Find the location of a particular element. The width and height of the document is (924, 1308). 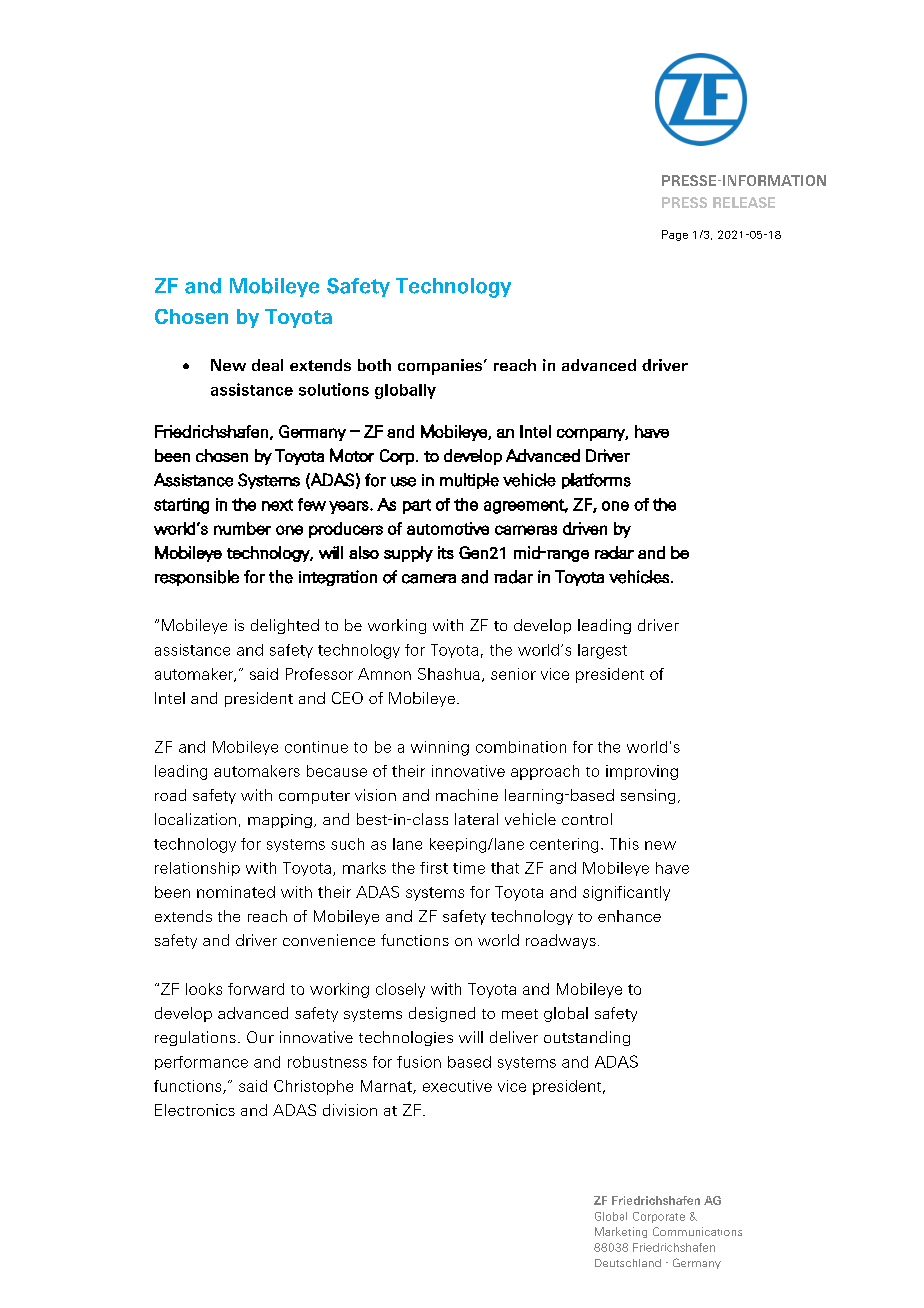

deal is located at coordinates (267, 365).
